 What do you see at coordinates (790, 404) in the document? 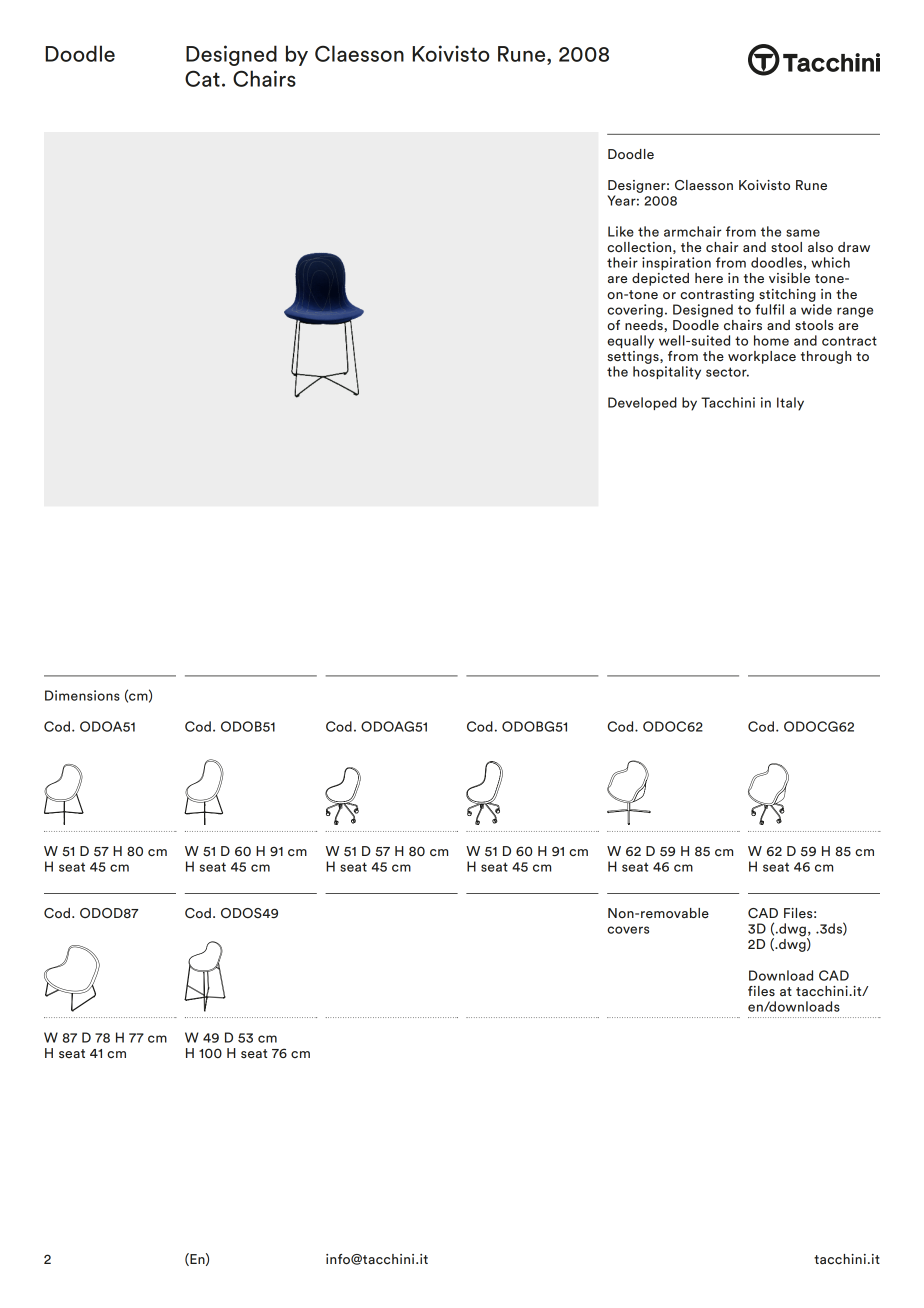
I see `Italy` at bounding box center [790, 404].
